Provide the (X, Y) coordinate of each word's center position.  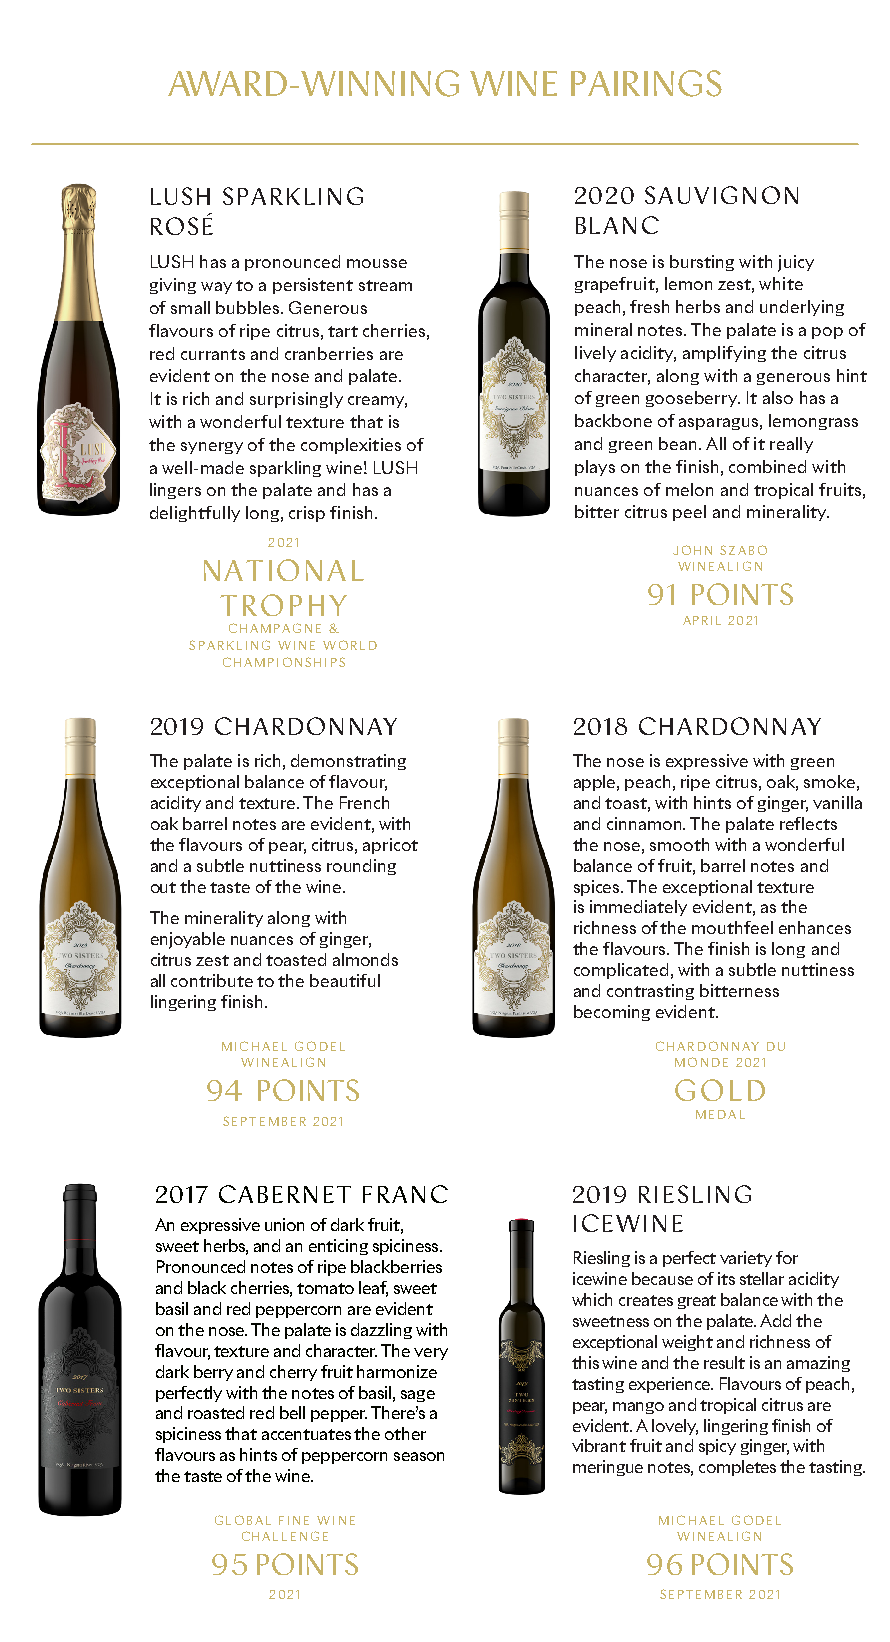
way (216, 288)
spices (598, 888)
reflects (808, 823)
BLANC (617, 225)
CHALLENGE (285, 1536)
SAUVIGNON (721, 195)
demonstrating (348, 762)
